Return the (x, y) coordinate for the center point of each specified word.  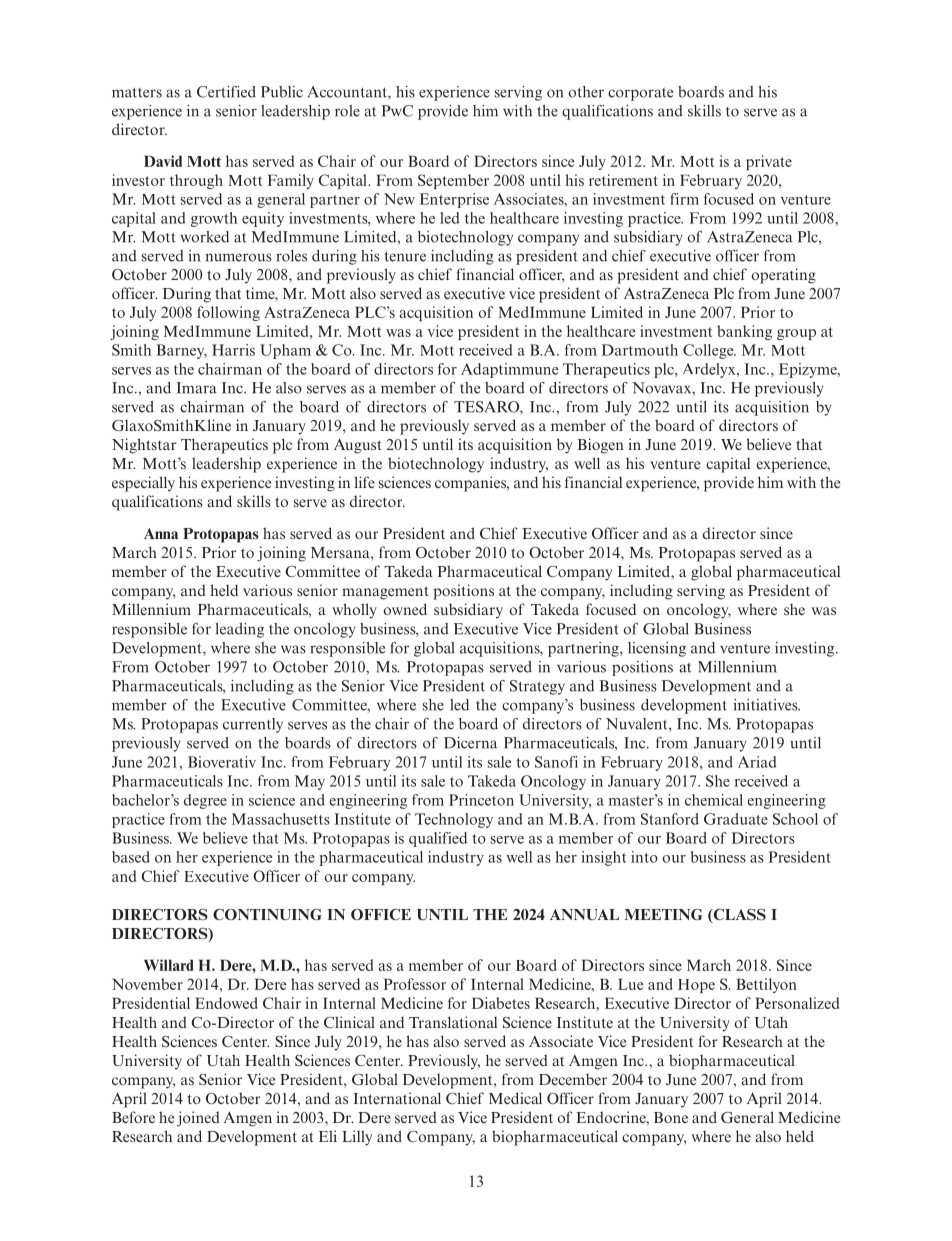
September (453, 181)
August (358, 446)
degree (205, 801)
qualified (438, 839)
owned (405, 609)
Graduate (736, 819)
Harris (233, 350)
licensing (657, 649)
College (709, 351)
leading (239, 630)
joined (198, 1119)
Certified (226, 92)
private (769, 162)
